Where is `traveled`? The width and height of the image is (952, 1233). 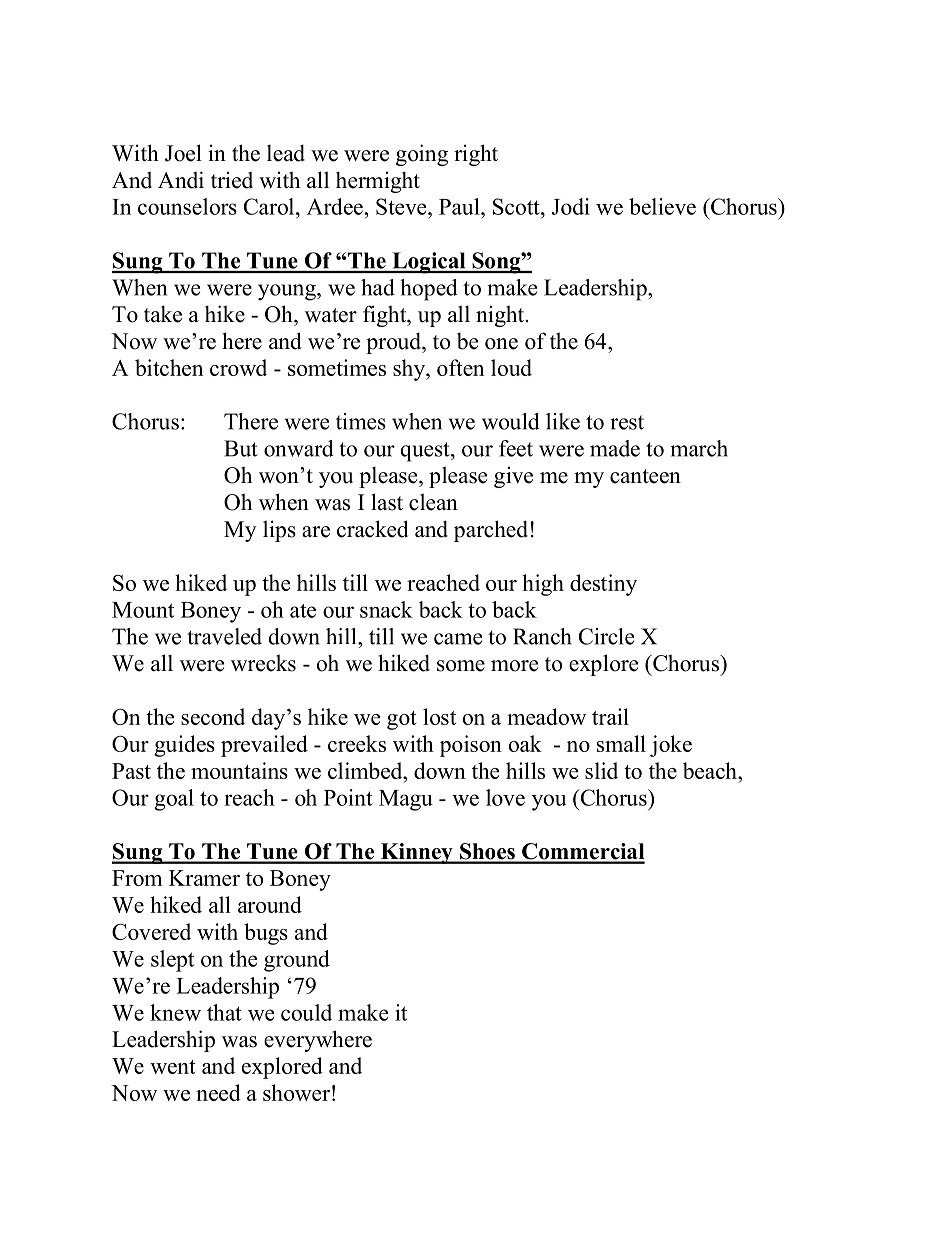 traveled is located at coordinates (224, 636).
